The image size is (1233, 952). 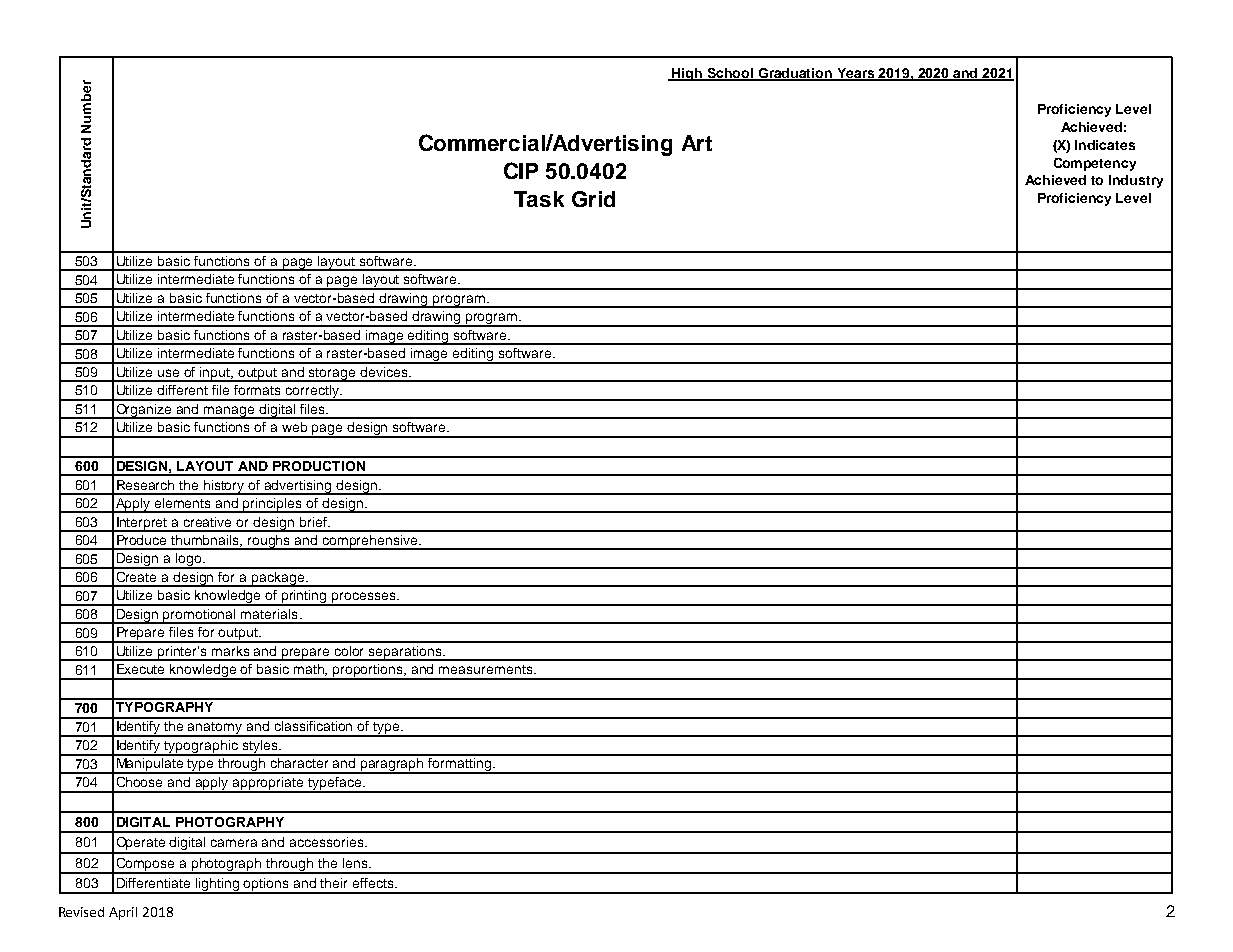 I want to click on Indicates, so click(x=1105, y=145).
